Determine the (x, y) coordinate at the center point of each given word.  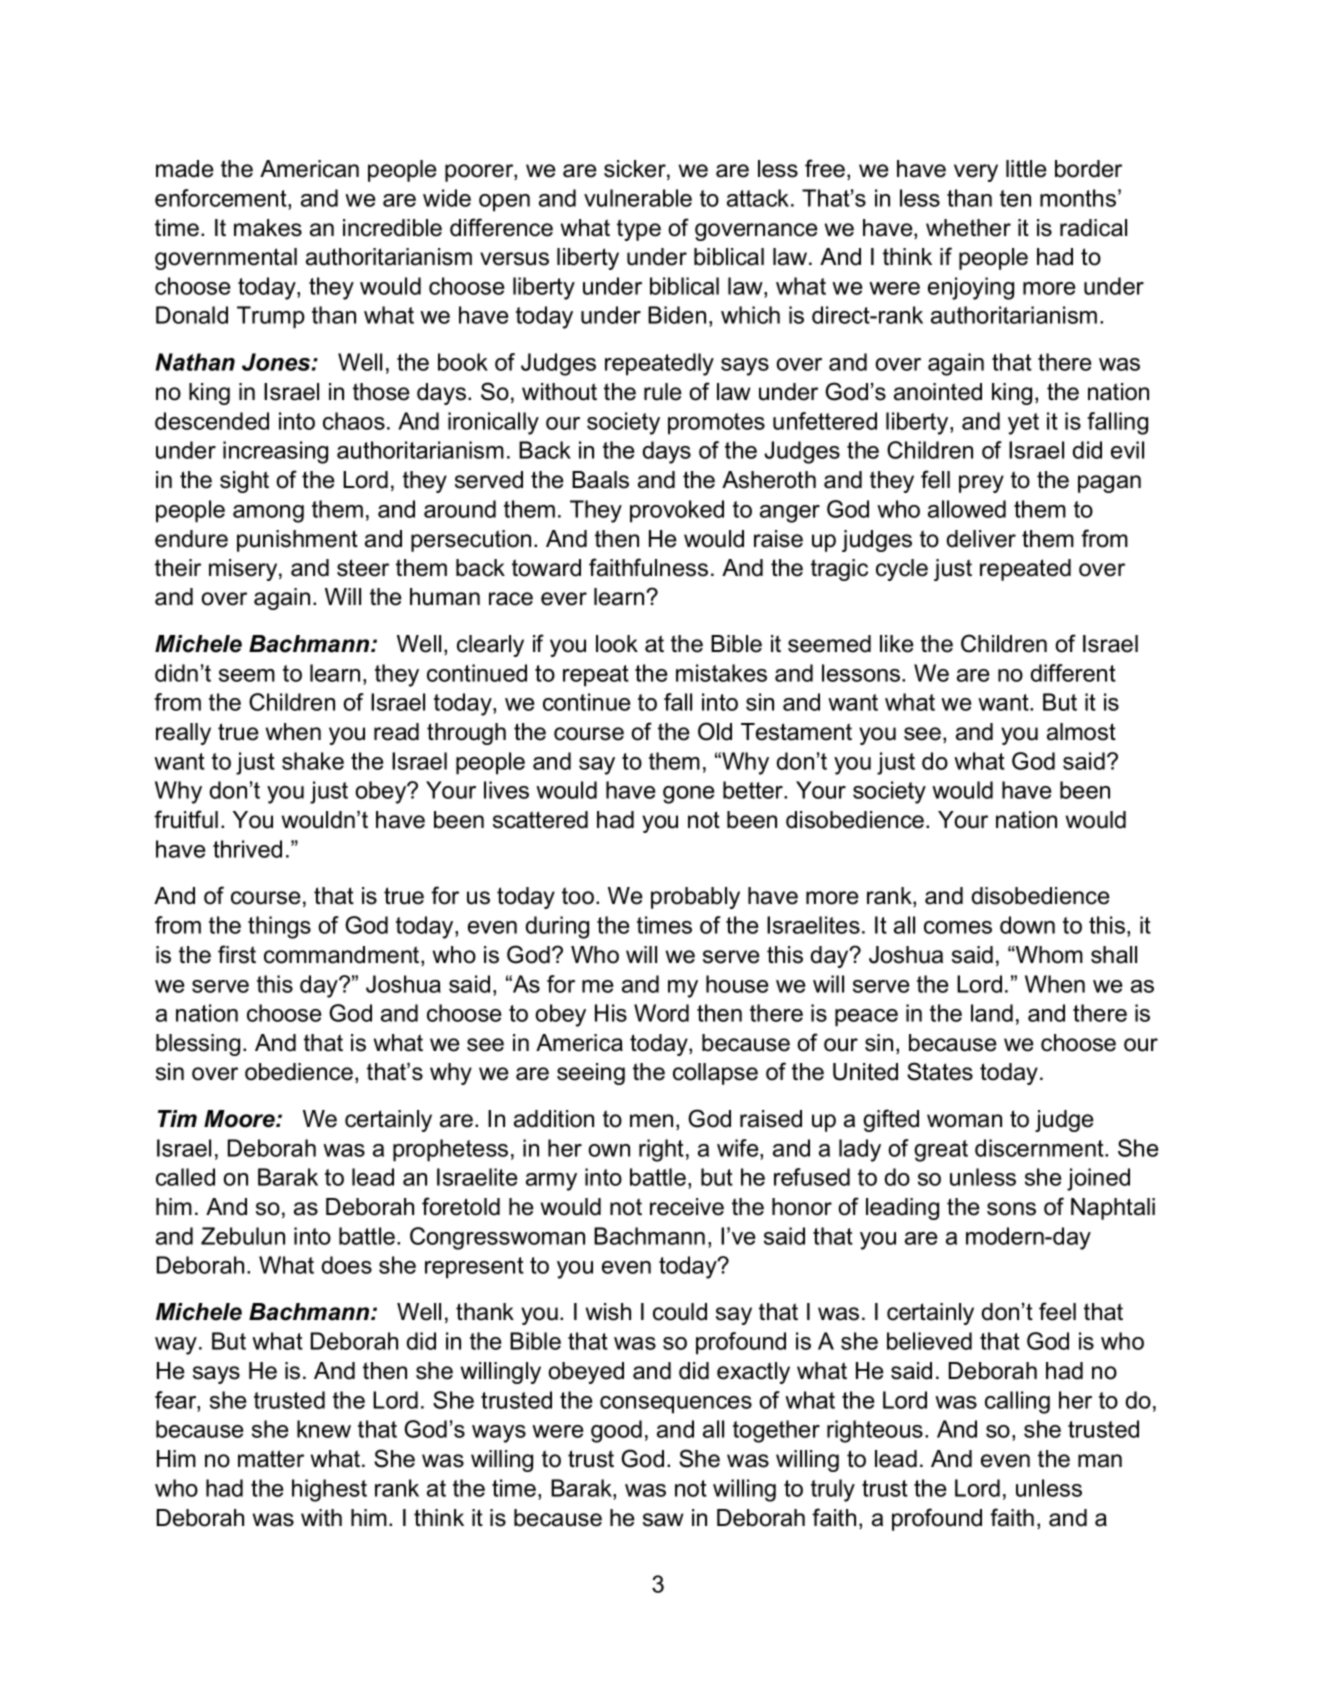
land (992, 1013)
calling (1017, 1402)
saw (663, 1520)
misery (244, 570)
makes (268, 228)
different (1073, 673)
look (617, 644)
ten (1015, 198)
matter (271, 1459)
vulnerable (638, 198)
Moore (240, 1119)
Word (661, 1013)
